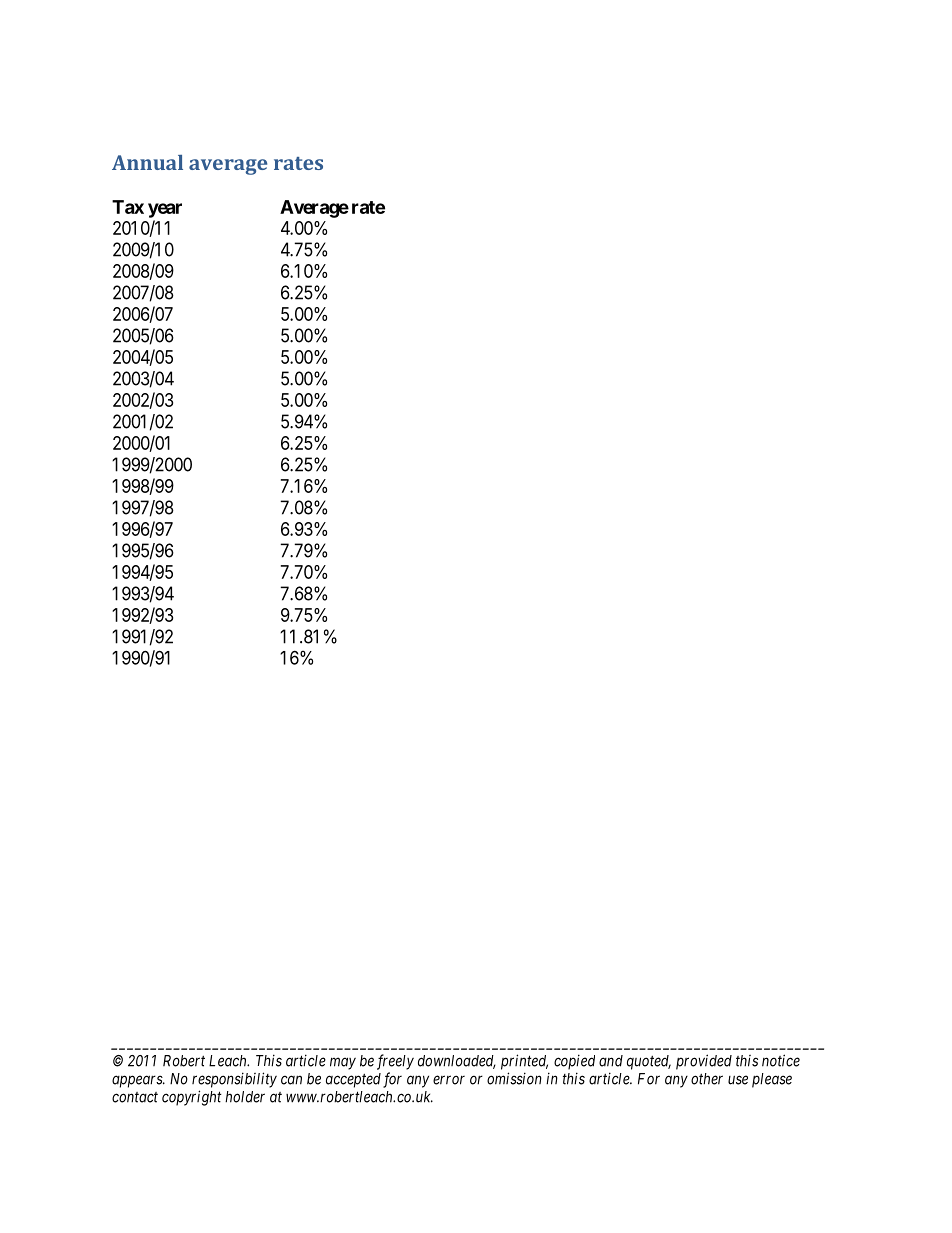 This page has width=952, height=1233. Describe the element at coordinates (343, 1063) in the page. I see `may` at that location.
